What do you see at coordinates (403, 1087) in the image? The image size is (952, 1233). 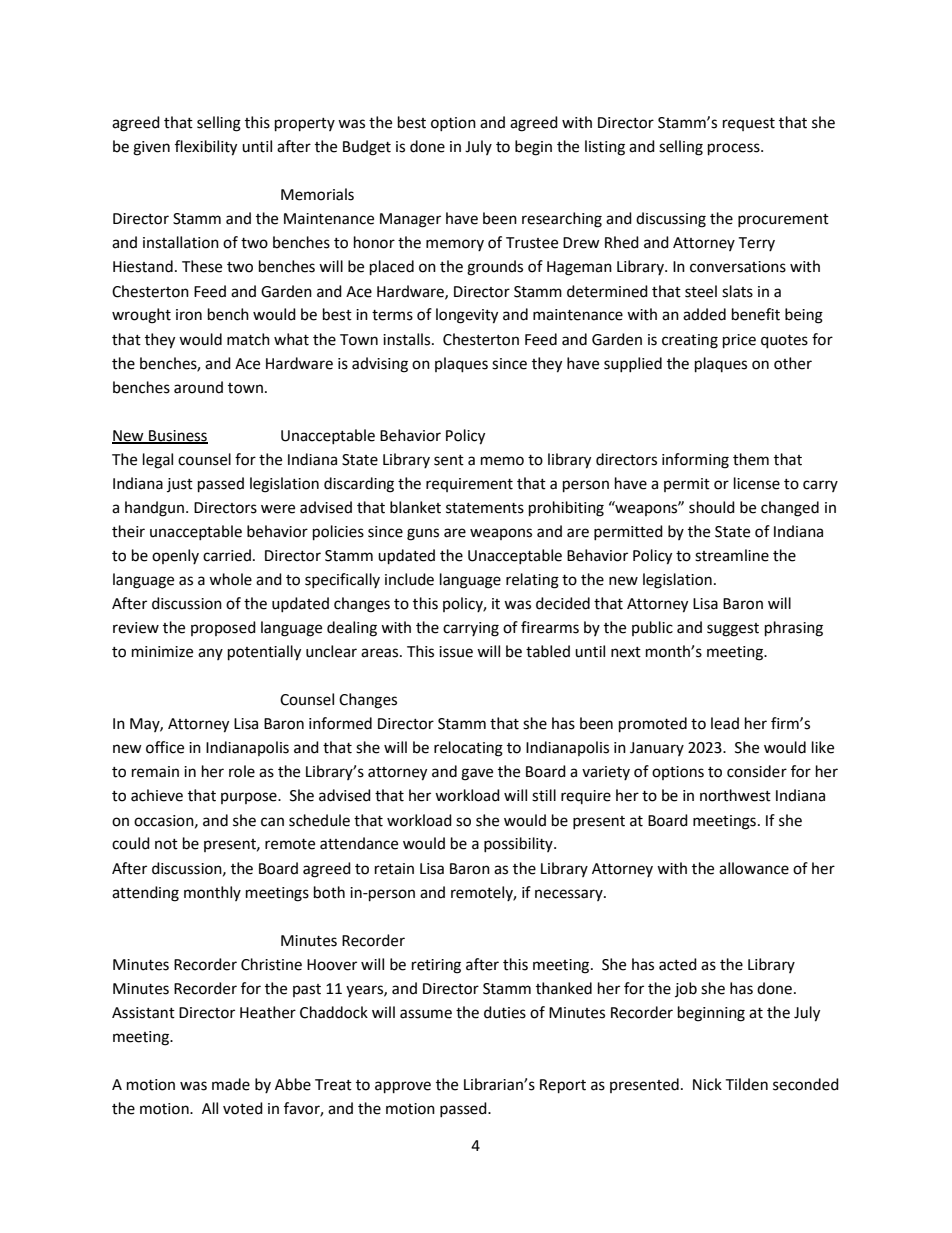 I see `approve` at bounding box center [403, 1087].
